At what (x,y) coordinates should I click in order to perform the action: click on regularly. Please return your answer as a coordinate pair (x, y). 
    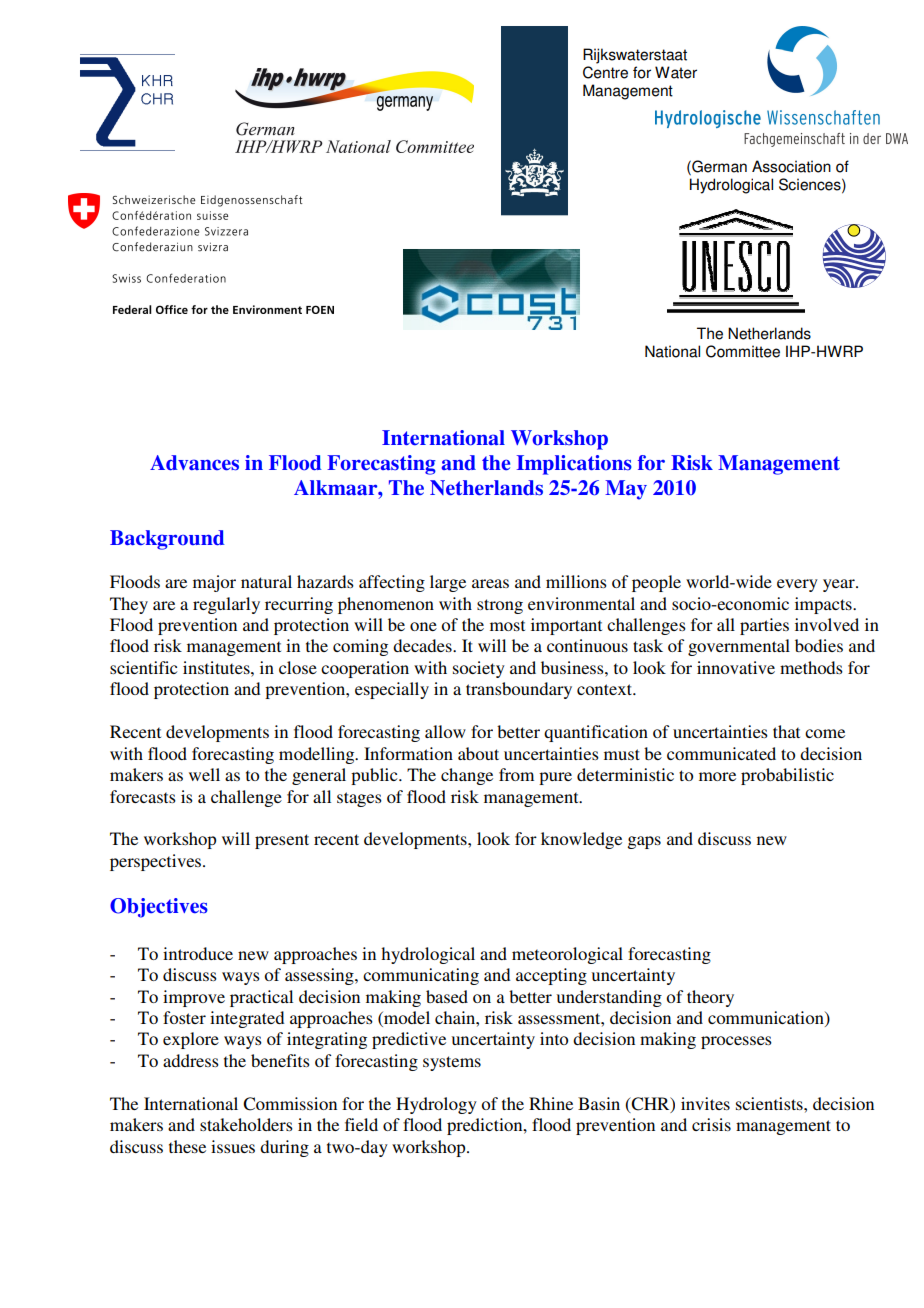
    Looking at the image, I should click on (226, 605).
